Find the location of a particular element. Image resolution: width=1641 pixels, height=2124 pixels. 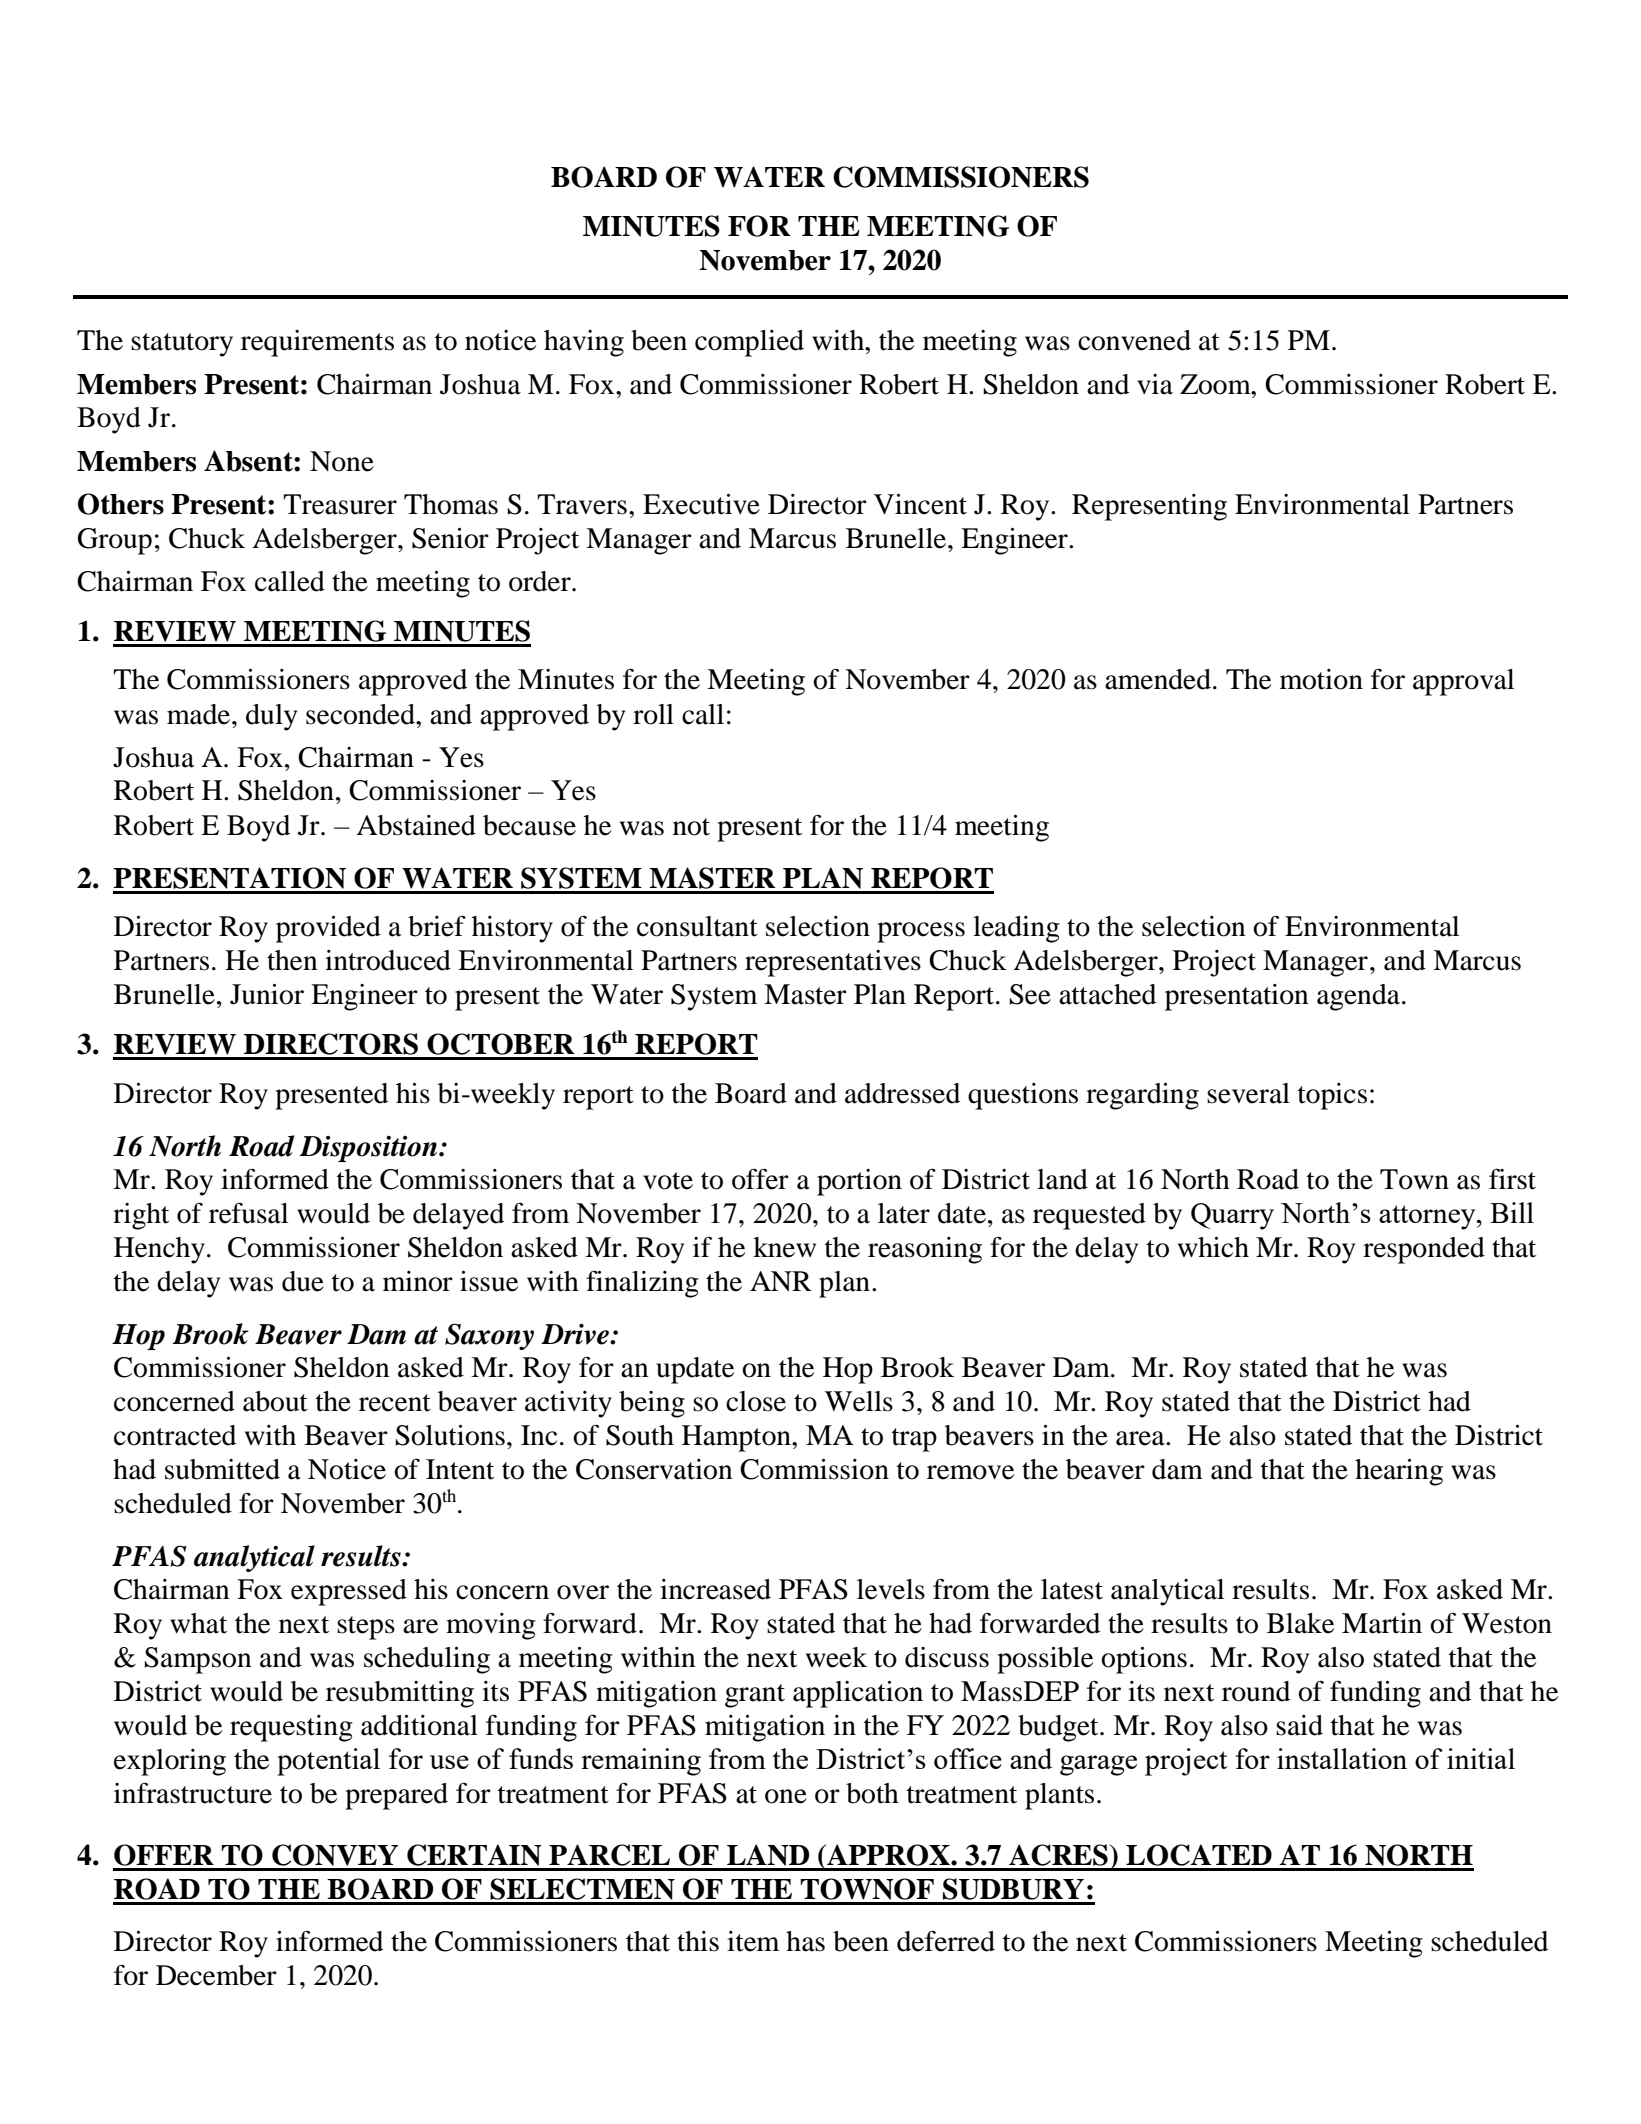

installation is located at coordinates (1342, 1758).
